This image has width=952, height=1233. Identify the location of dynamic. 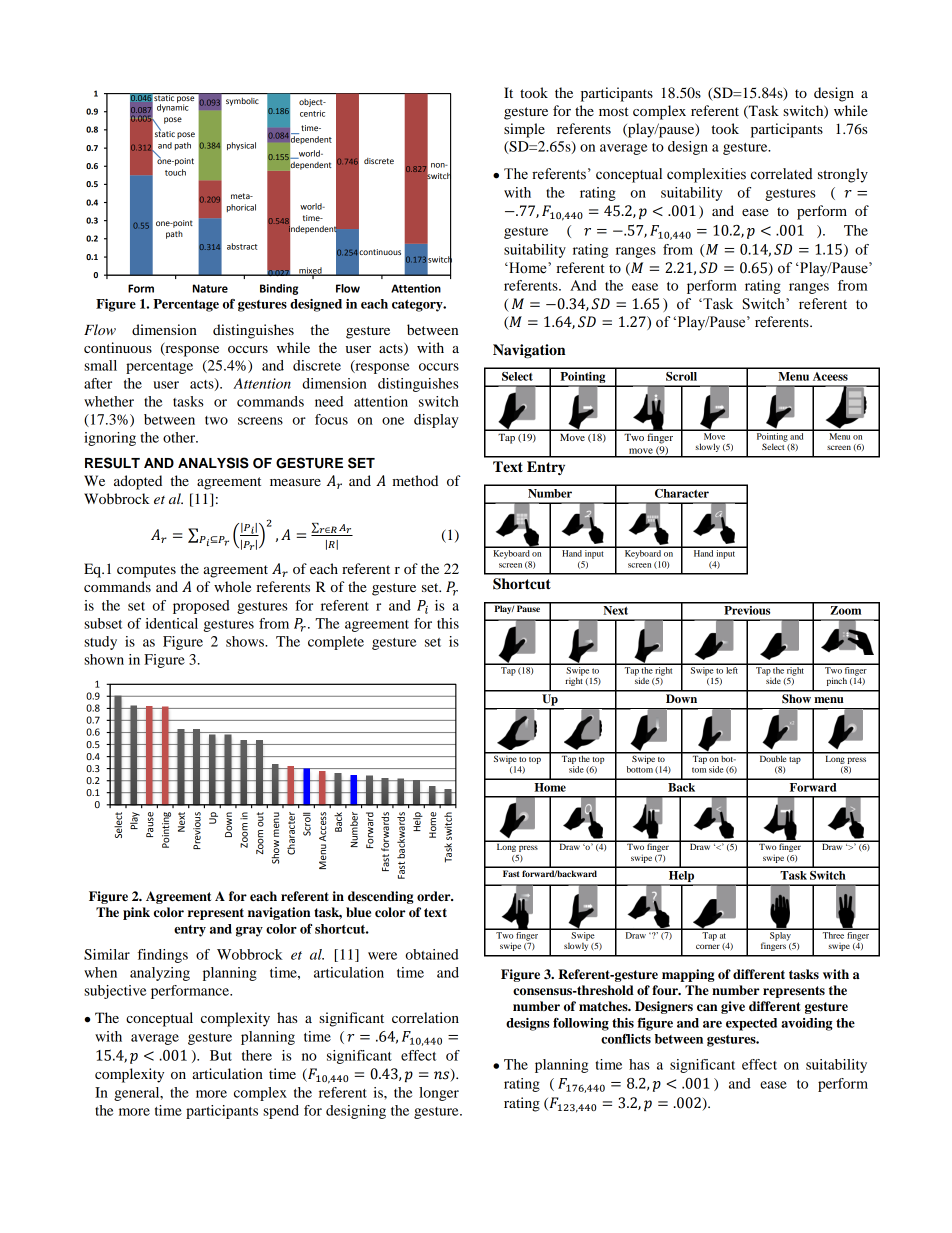
(173, 107).
